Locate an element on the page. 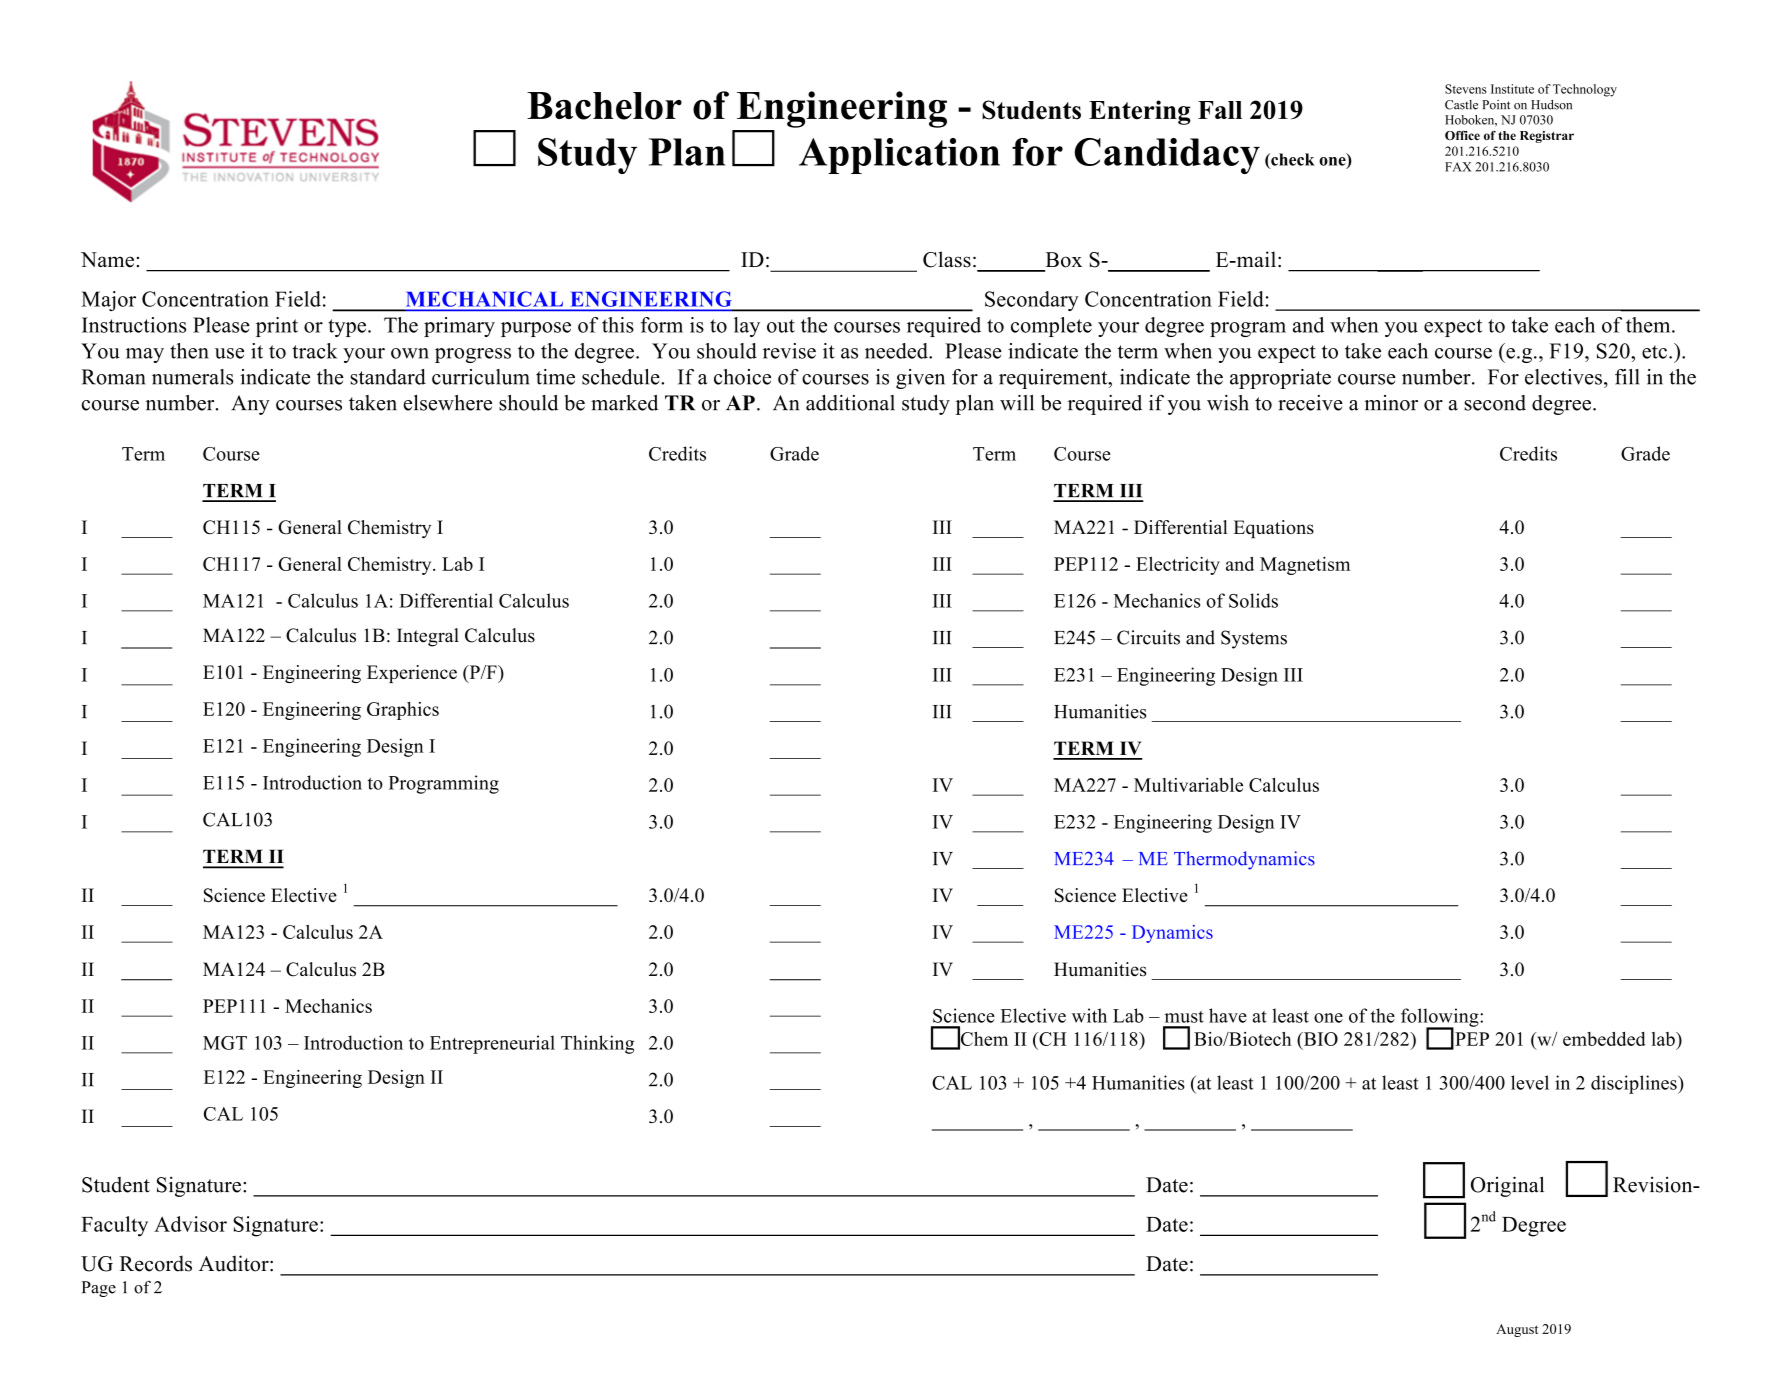 The width and height of the document is (1783, 1378). additional is located at coordinates (850, 403).
